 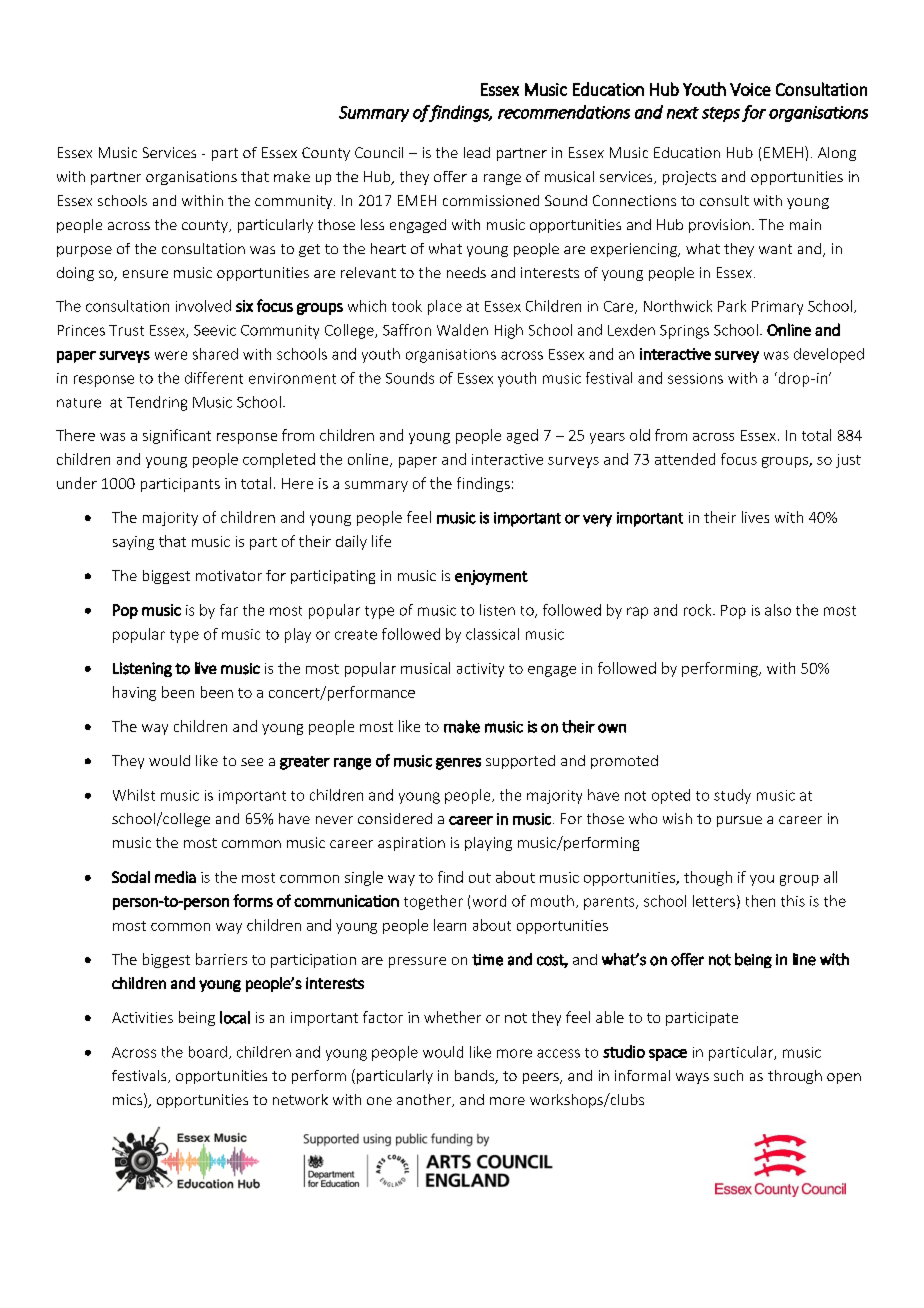 I want to click on genres, so click(x=458, y=764).
